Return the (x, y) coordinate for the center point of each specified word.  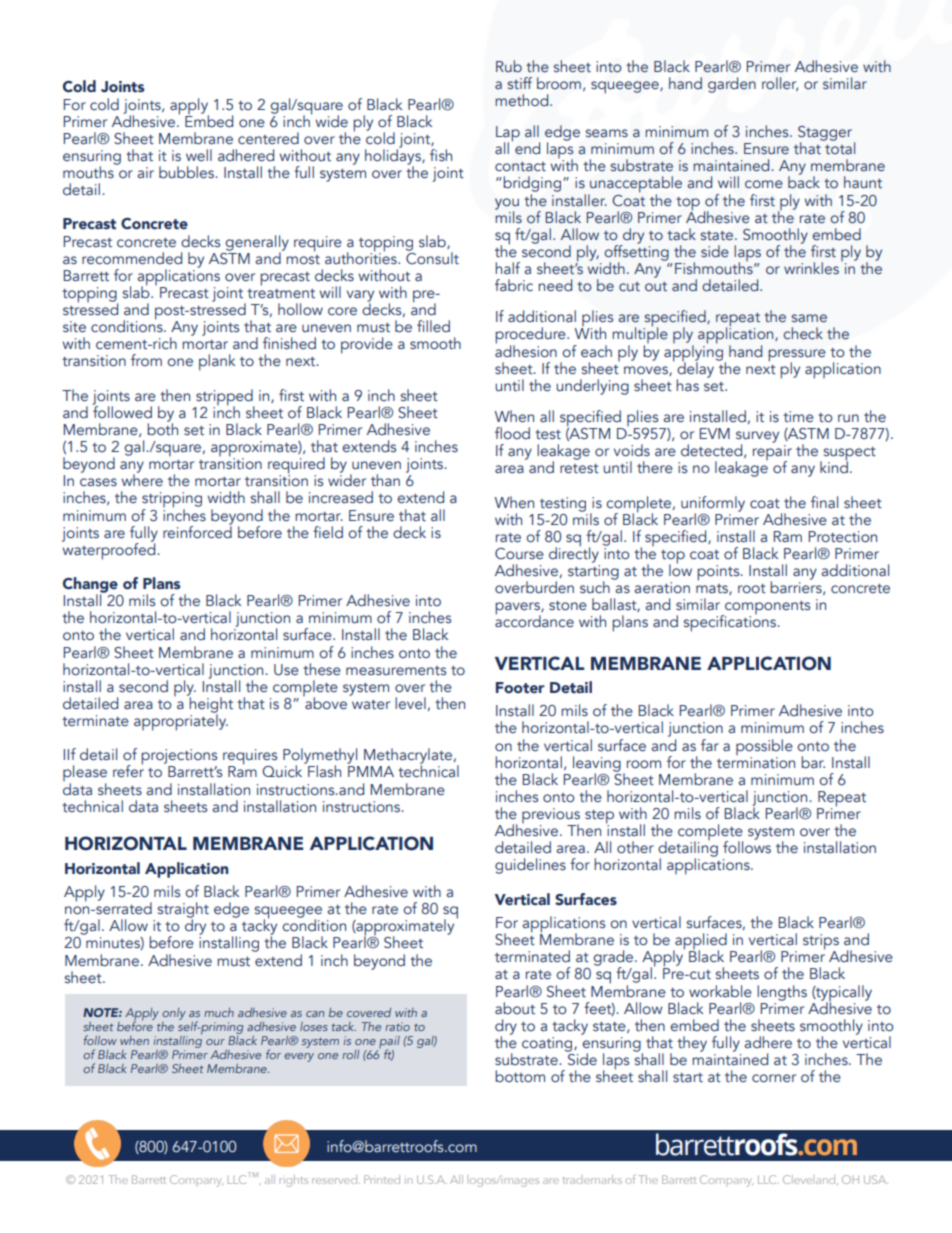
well (199, 155)
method (523, 100)
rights (294, 1181)
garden (732, 85)
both (162, 428)
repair (772, 454)
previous (551, 817)
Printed (382, 1179)
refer (128, 770)
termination (756, 761)
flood (512, 433)
